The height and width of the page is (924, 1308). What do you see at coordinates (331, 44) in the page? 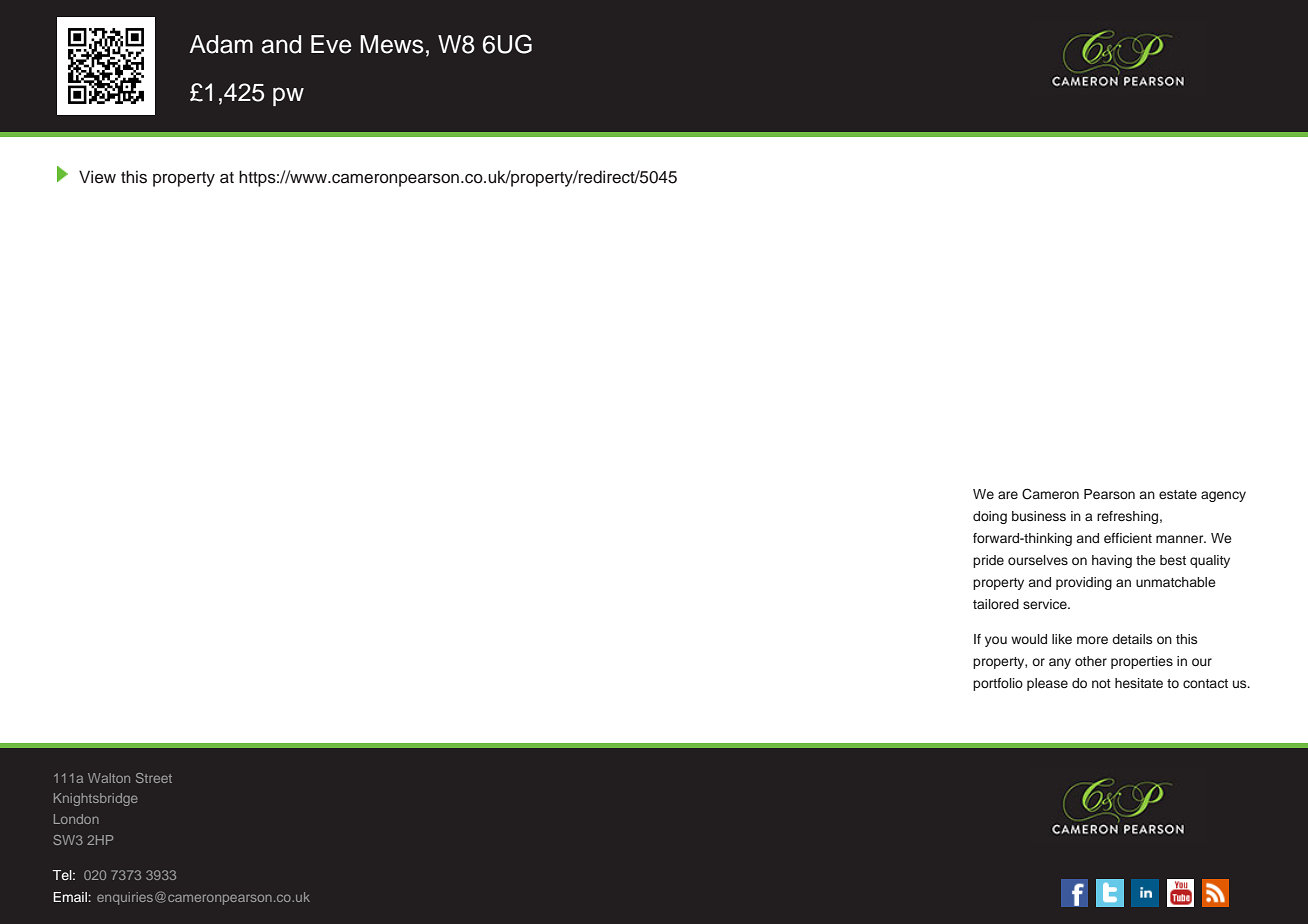
I see `Eve` at bounding box center [331, 44].
